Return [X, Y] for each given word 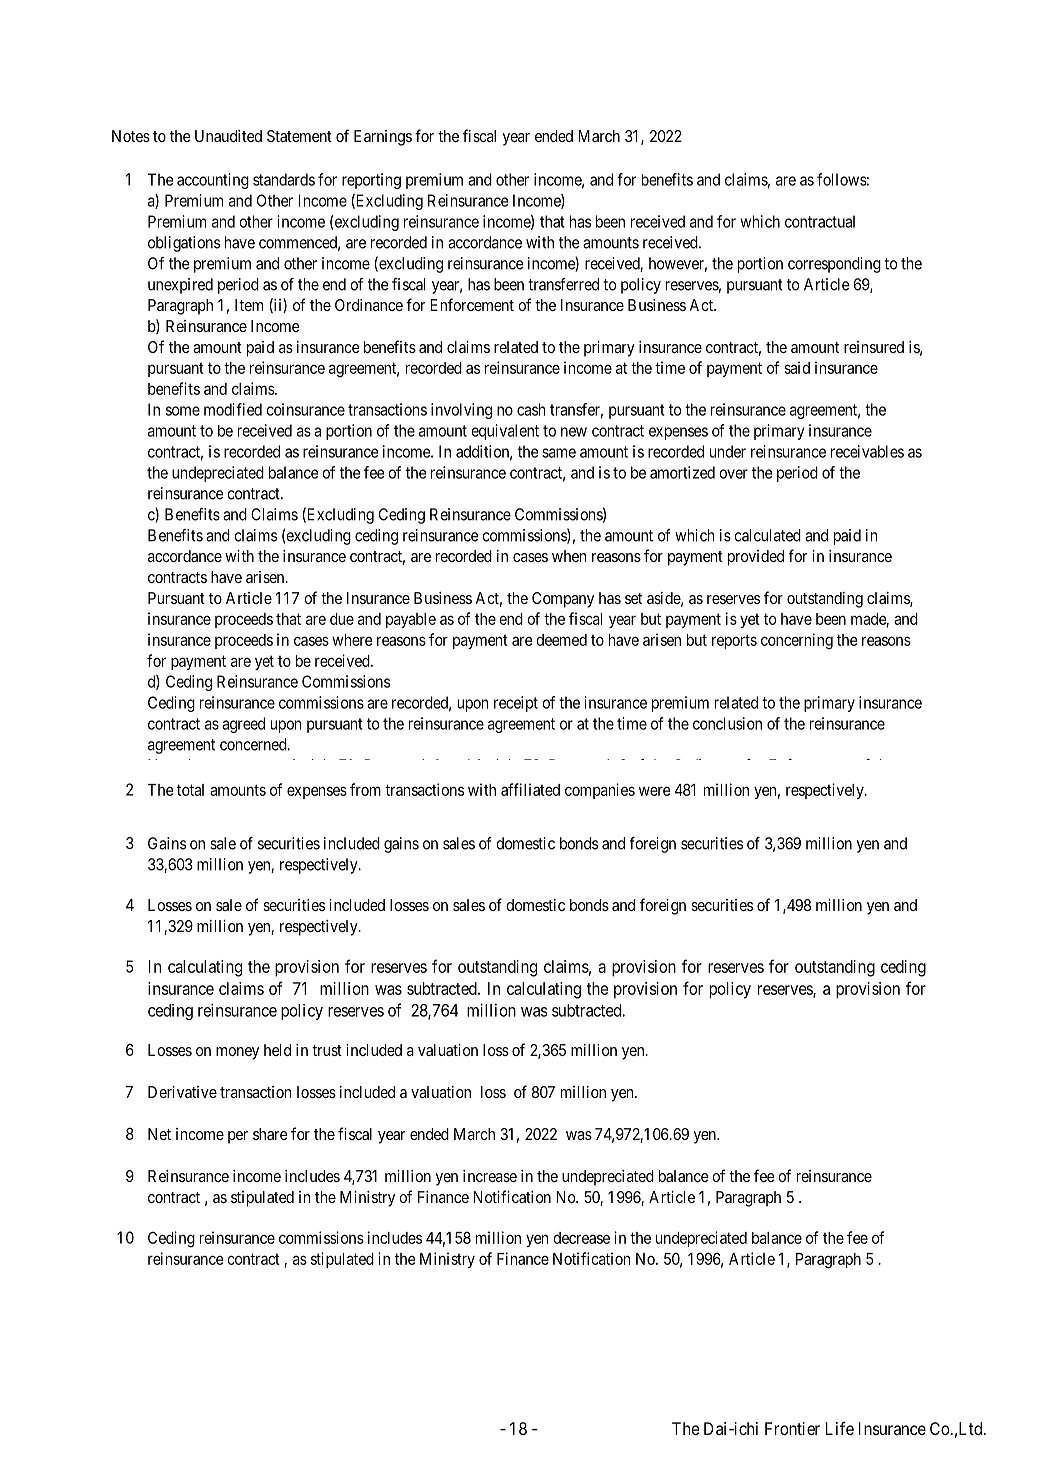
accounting [213, 181]
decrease [581, 1238]
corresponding [834, 265]
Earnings [383, 138]
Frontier [792, 1428]
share [270, 1134]
